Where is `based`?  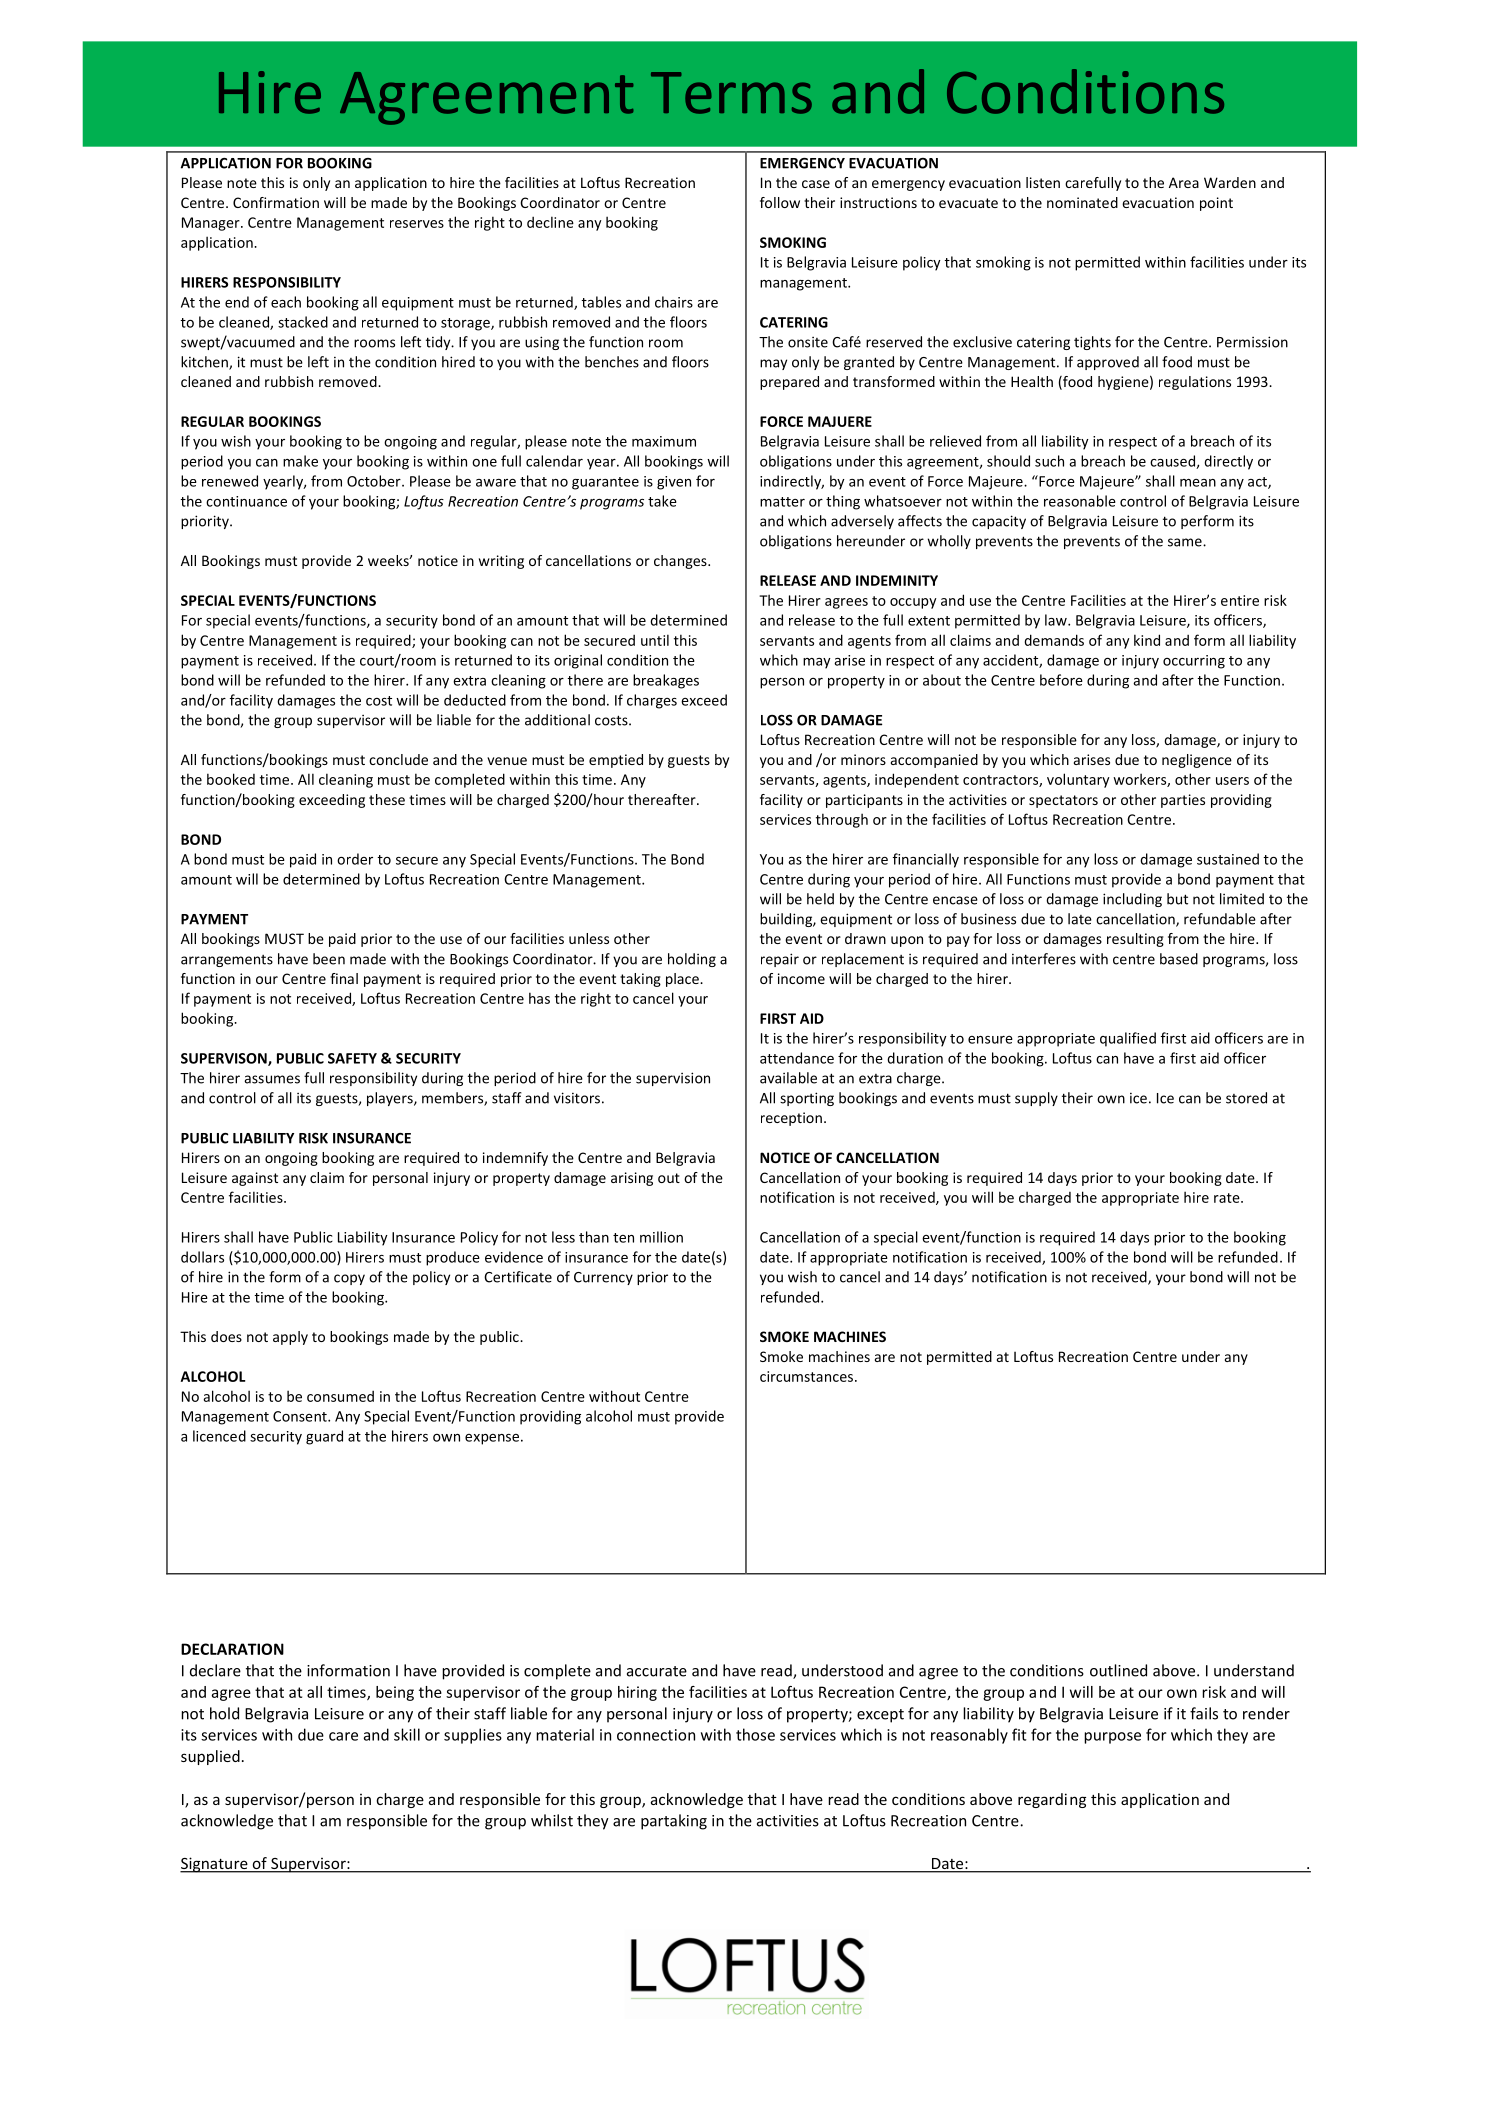 based is located at coordinates (1179, 959).
